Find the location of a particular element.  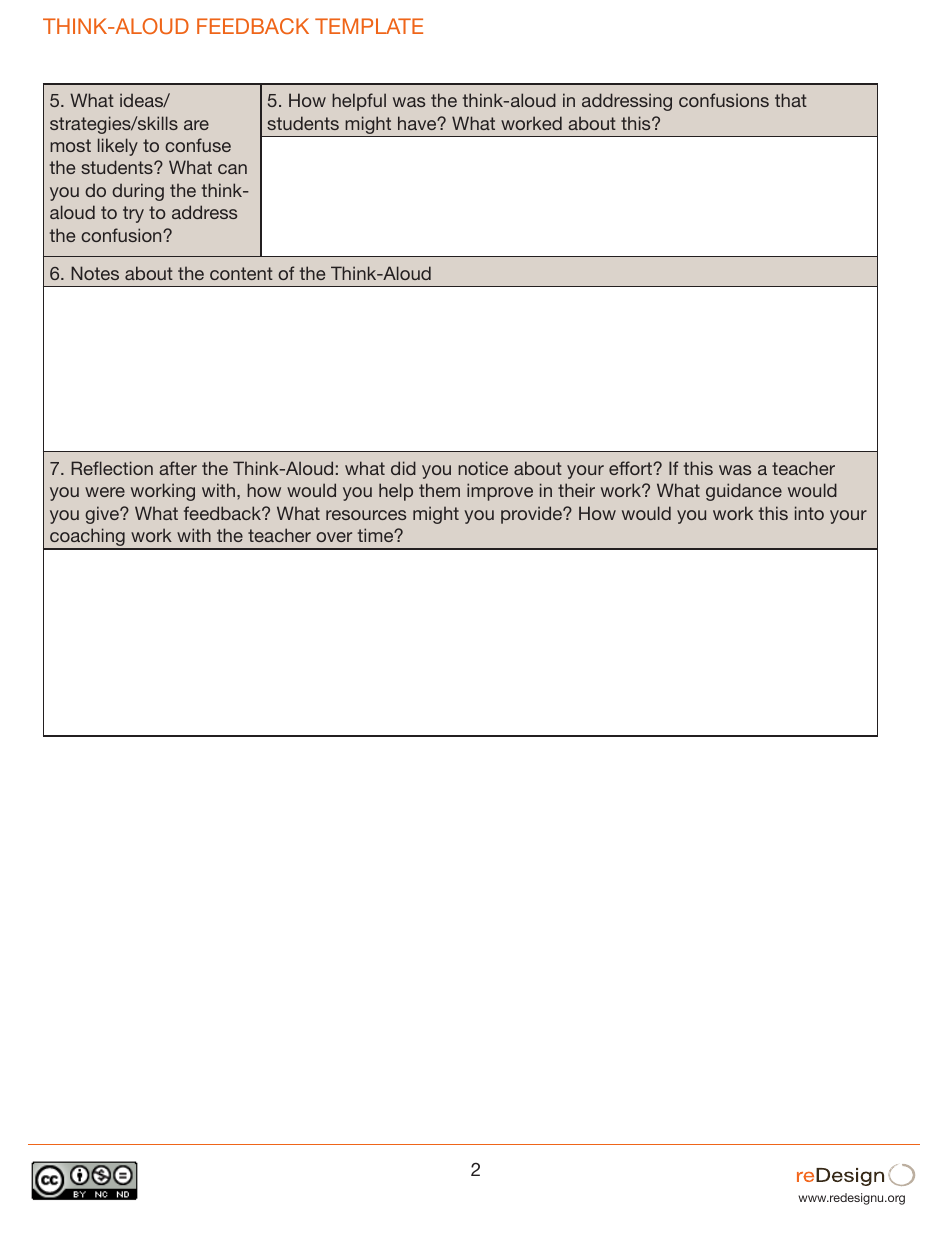

Notes is located at coordinates (95, 273).
